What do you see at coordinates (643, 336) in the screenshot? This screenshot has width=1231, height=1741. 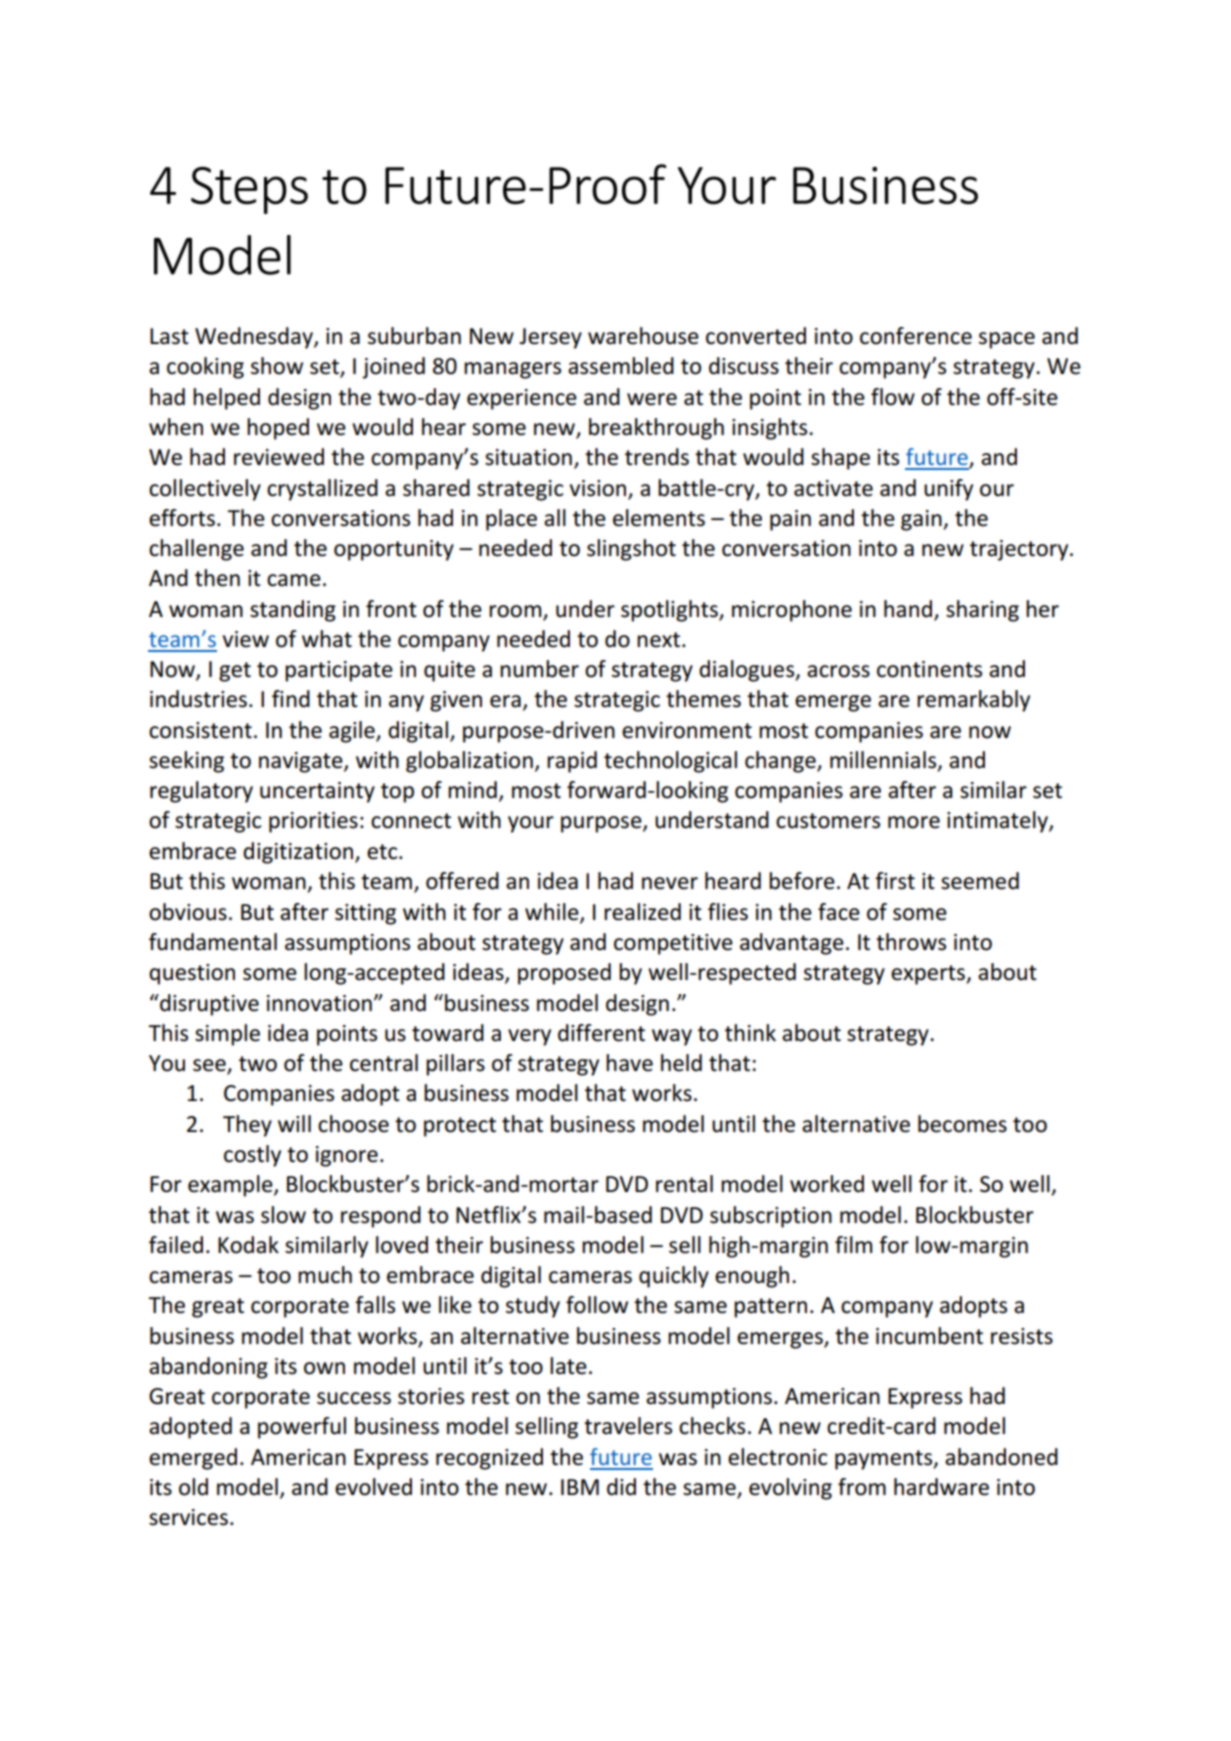 I see `warehouse` at bounding box center [643, 336].
